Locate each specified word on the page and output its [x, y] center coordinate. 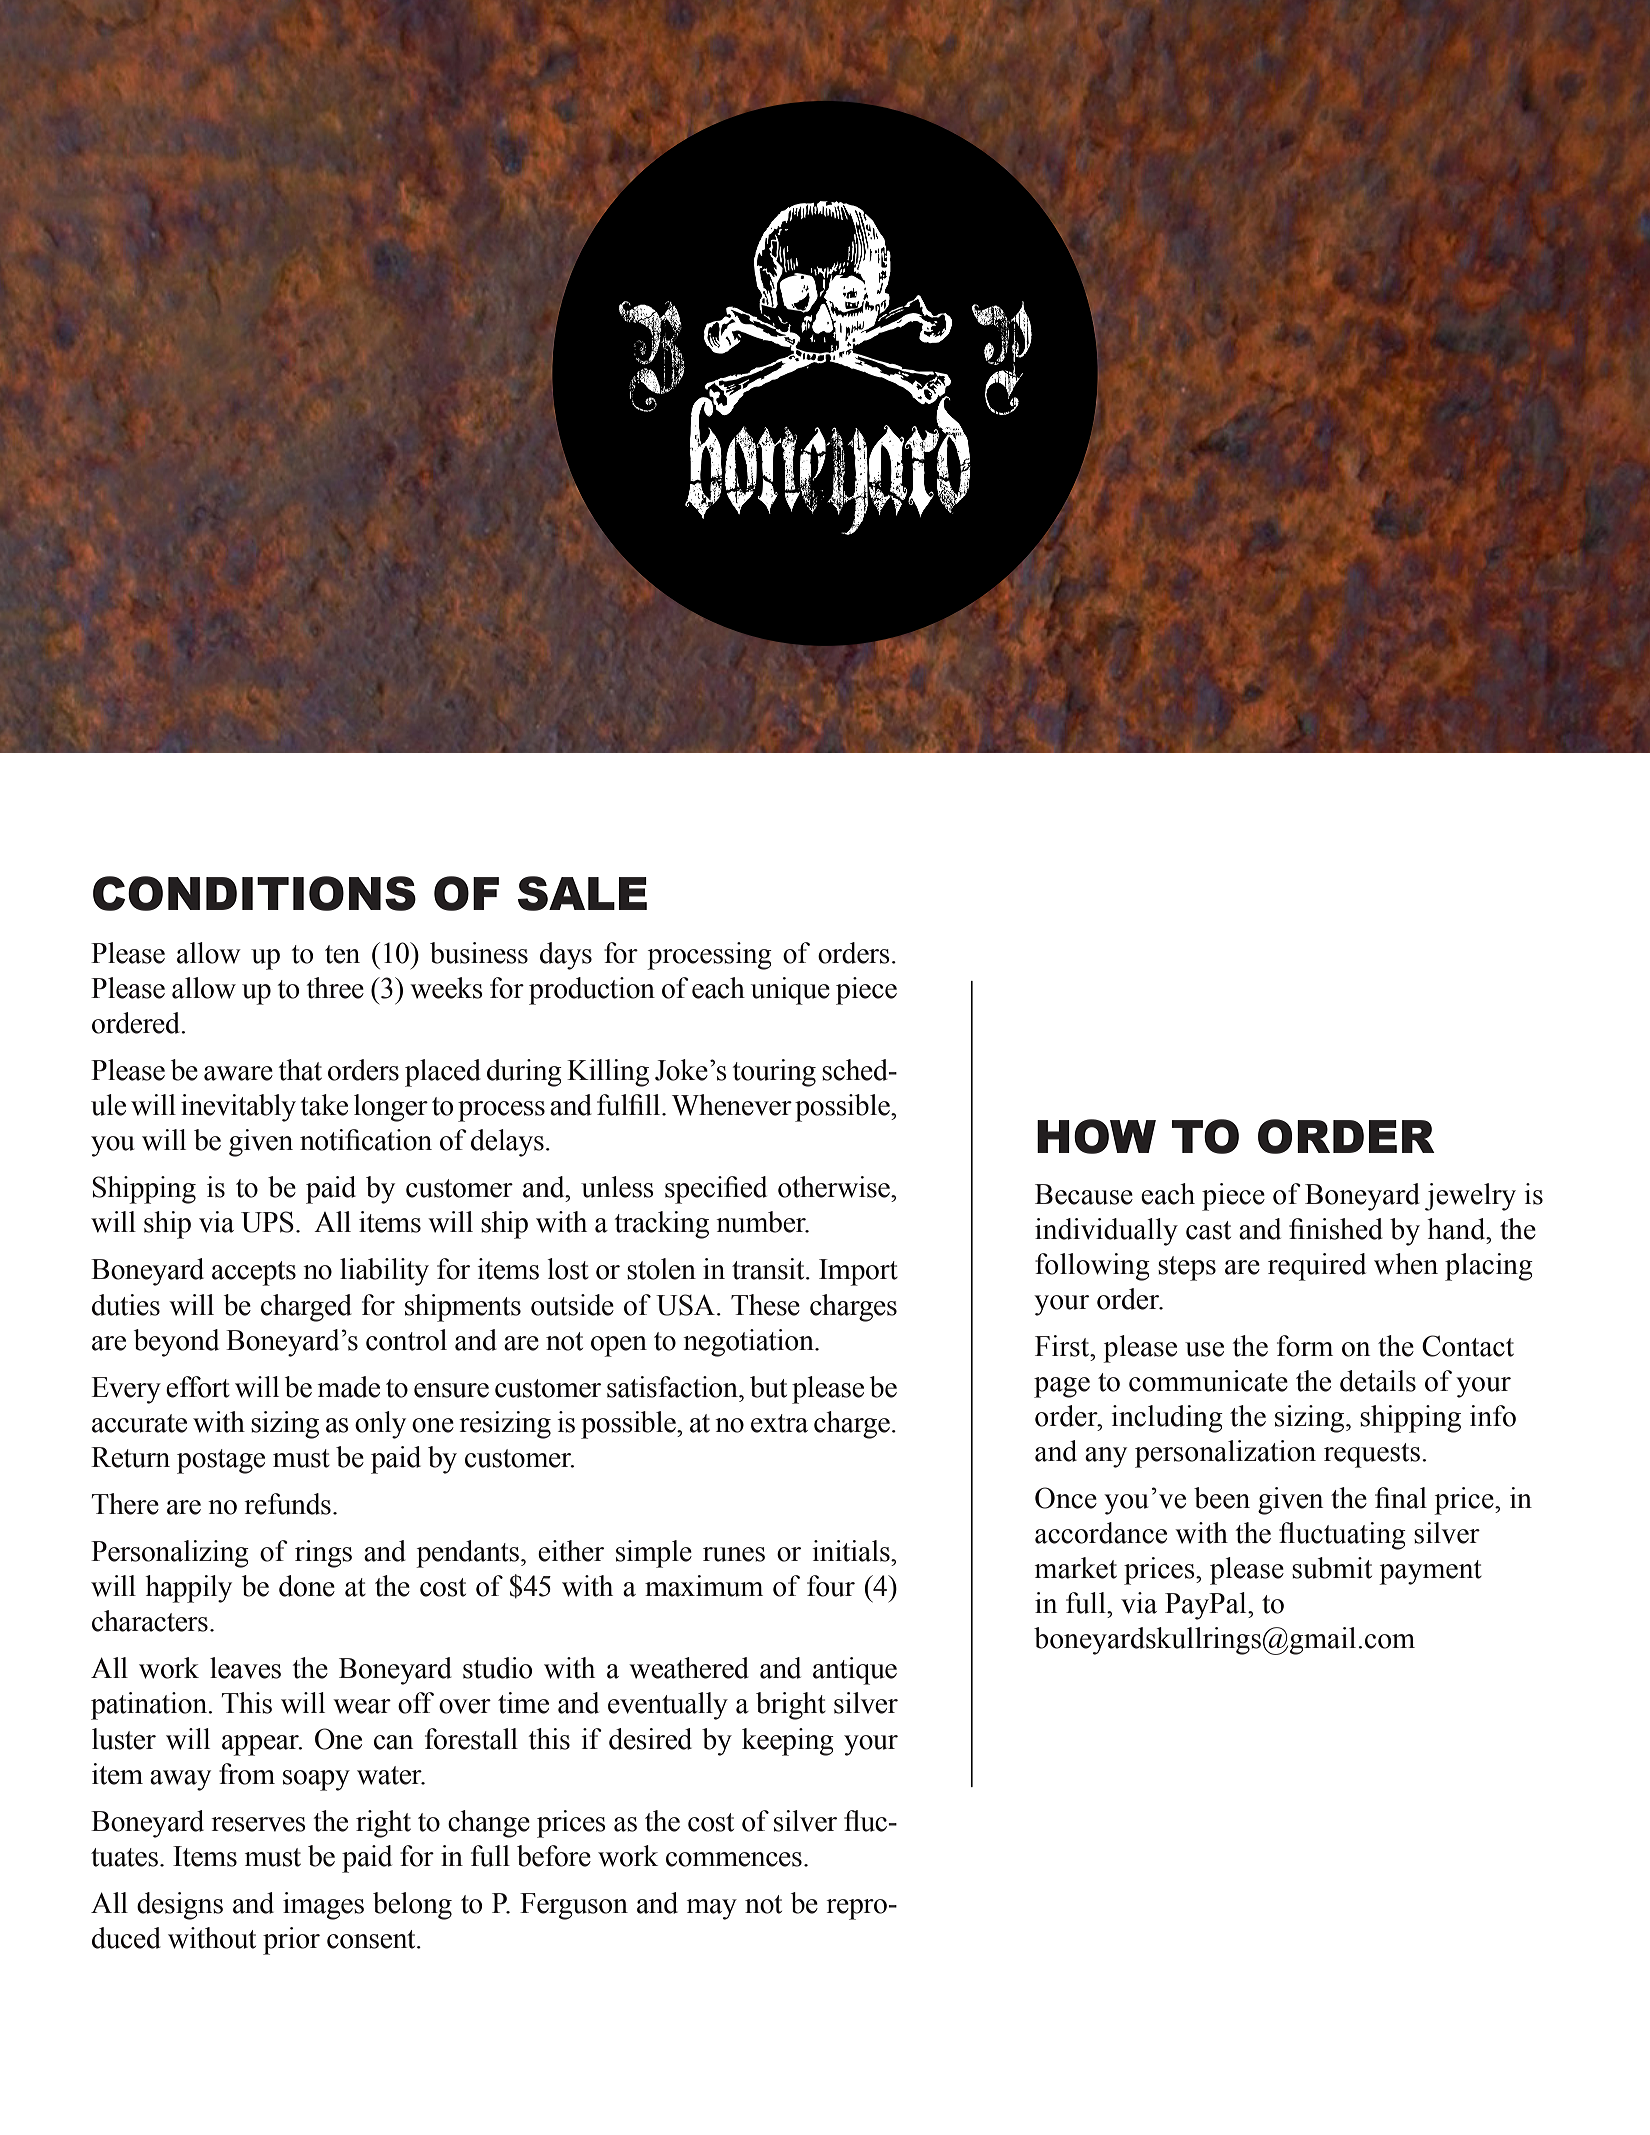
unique [790, 991]
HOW [1096, 1136]
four [831, 1586]
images [323, 1906]
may [712, 1909]
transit [769, 1269]
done [307, 1586]
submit [1332, 1568]
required [1317, 1267]
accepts [254, 1273]
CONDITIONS [254, 893]
